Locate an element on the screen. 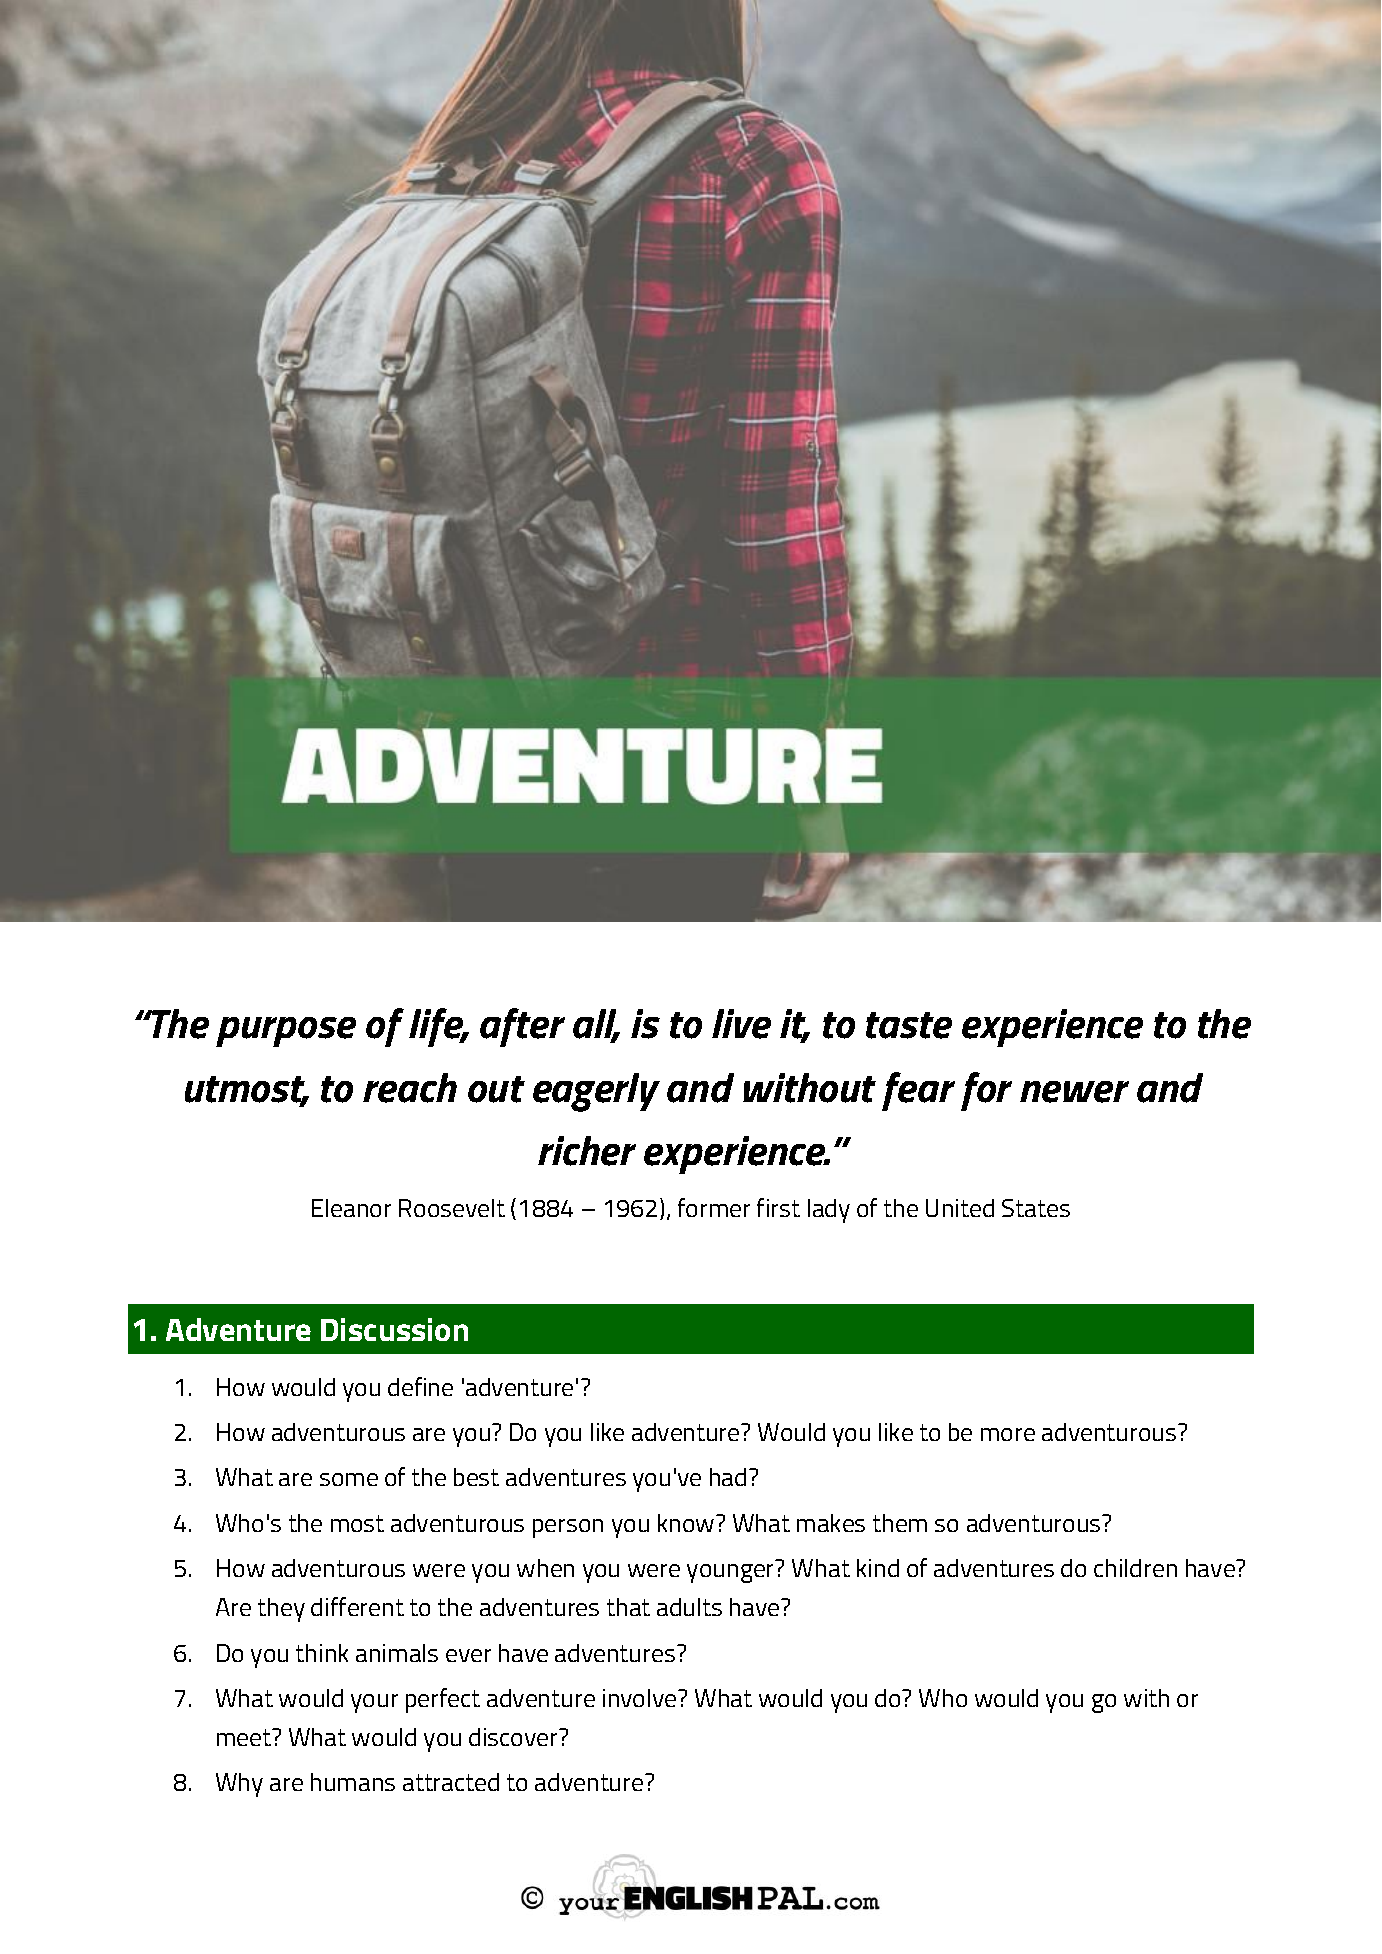 The width and height of the screenshot is (1382, 1954). States is located at coordinates (1036, 1208).
